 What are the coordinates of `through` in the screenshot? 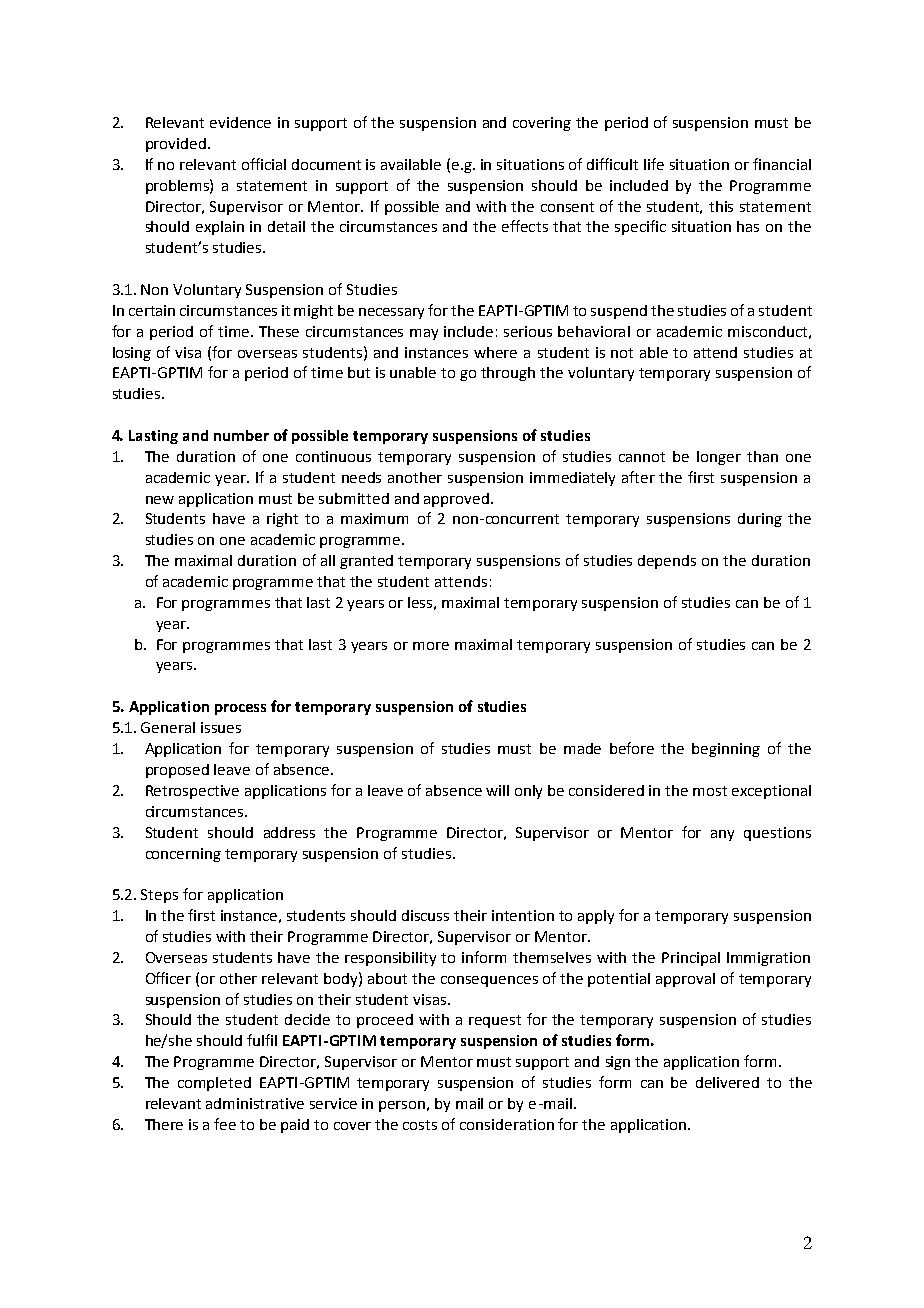 It's located at (508, 374).
